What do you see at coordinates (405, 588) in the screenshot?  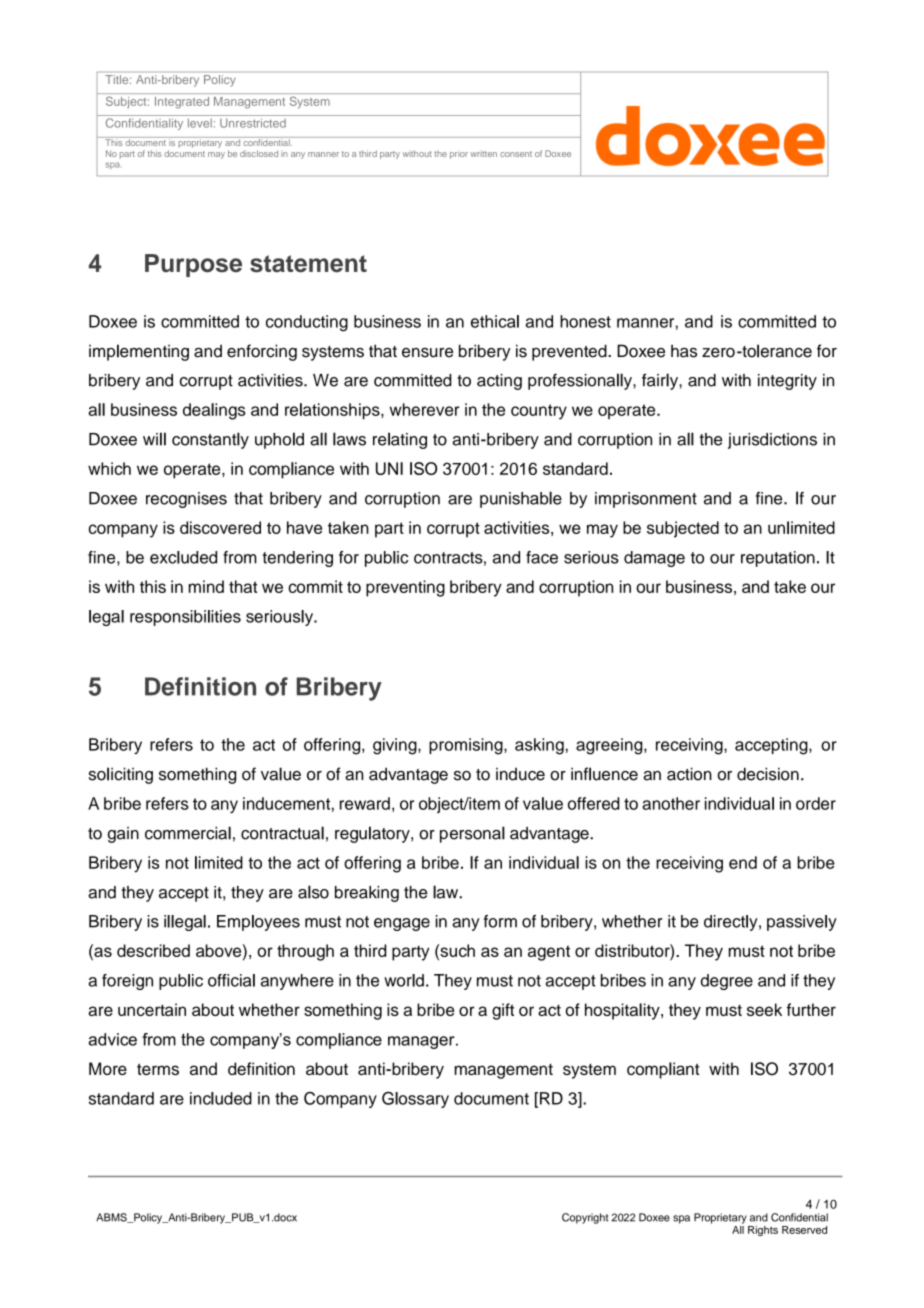 I see `preventing` at bounding box center [405, 588].
